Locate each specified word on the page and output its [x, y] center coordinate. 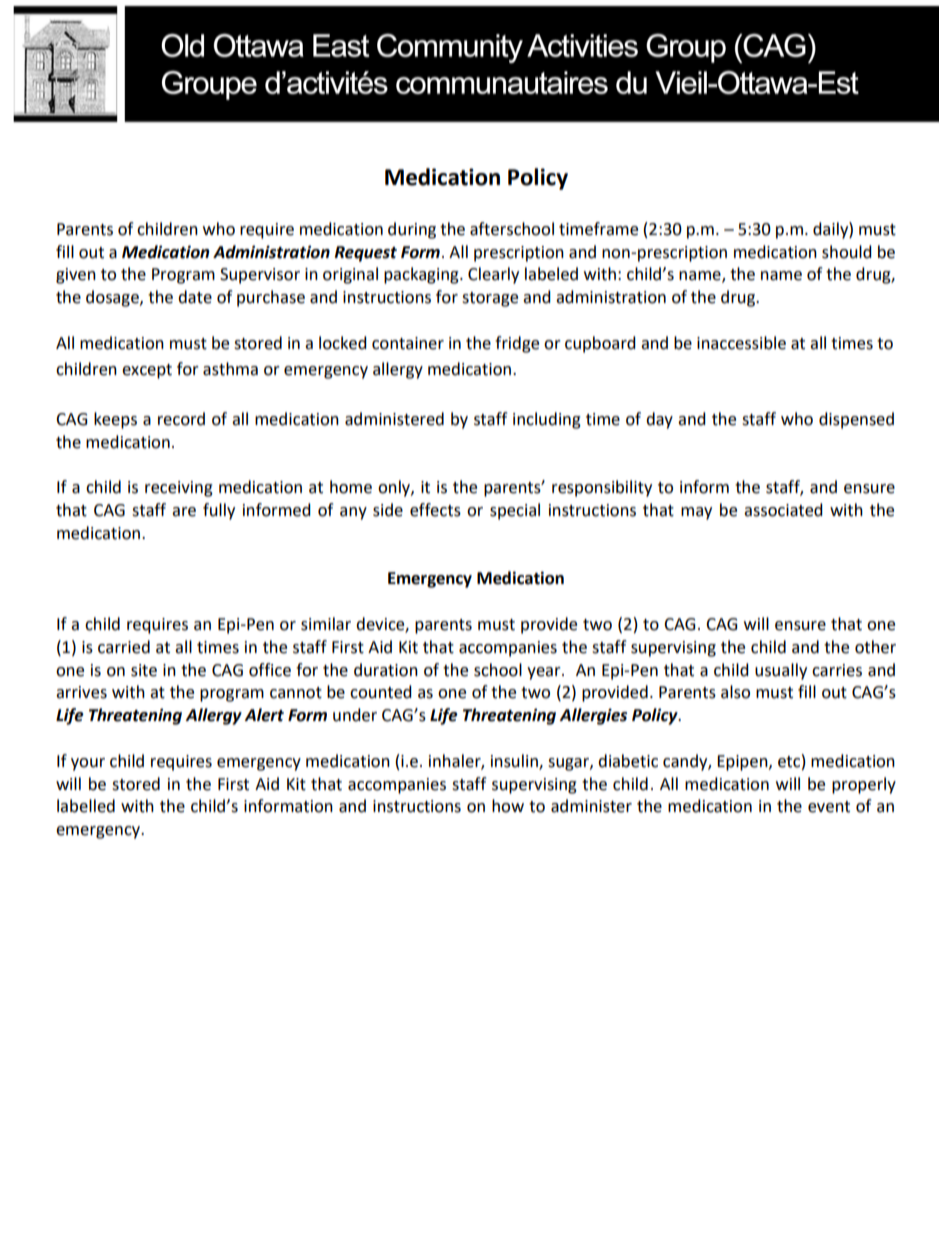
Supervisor [260, 276]
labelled [86, 806]
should [847, 252]
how [508, 806]
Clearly [493, 275]
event [829, 807]
